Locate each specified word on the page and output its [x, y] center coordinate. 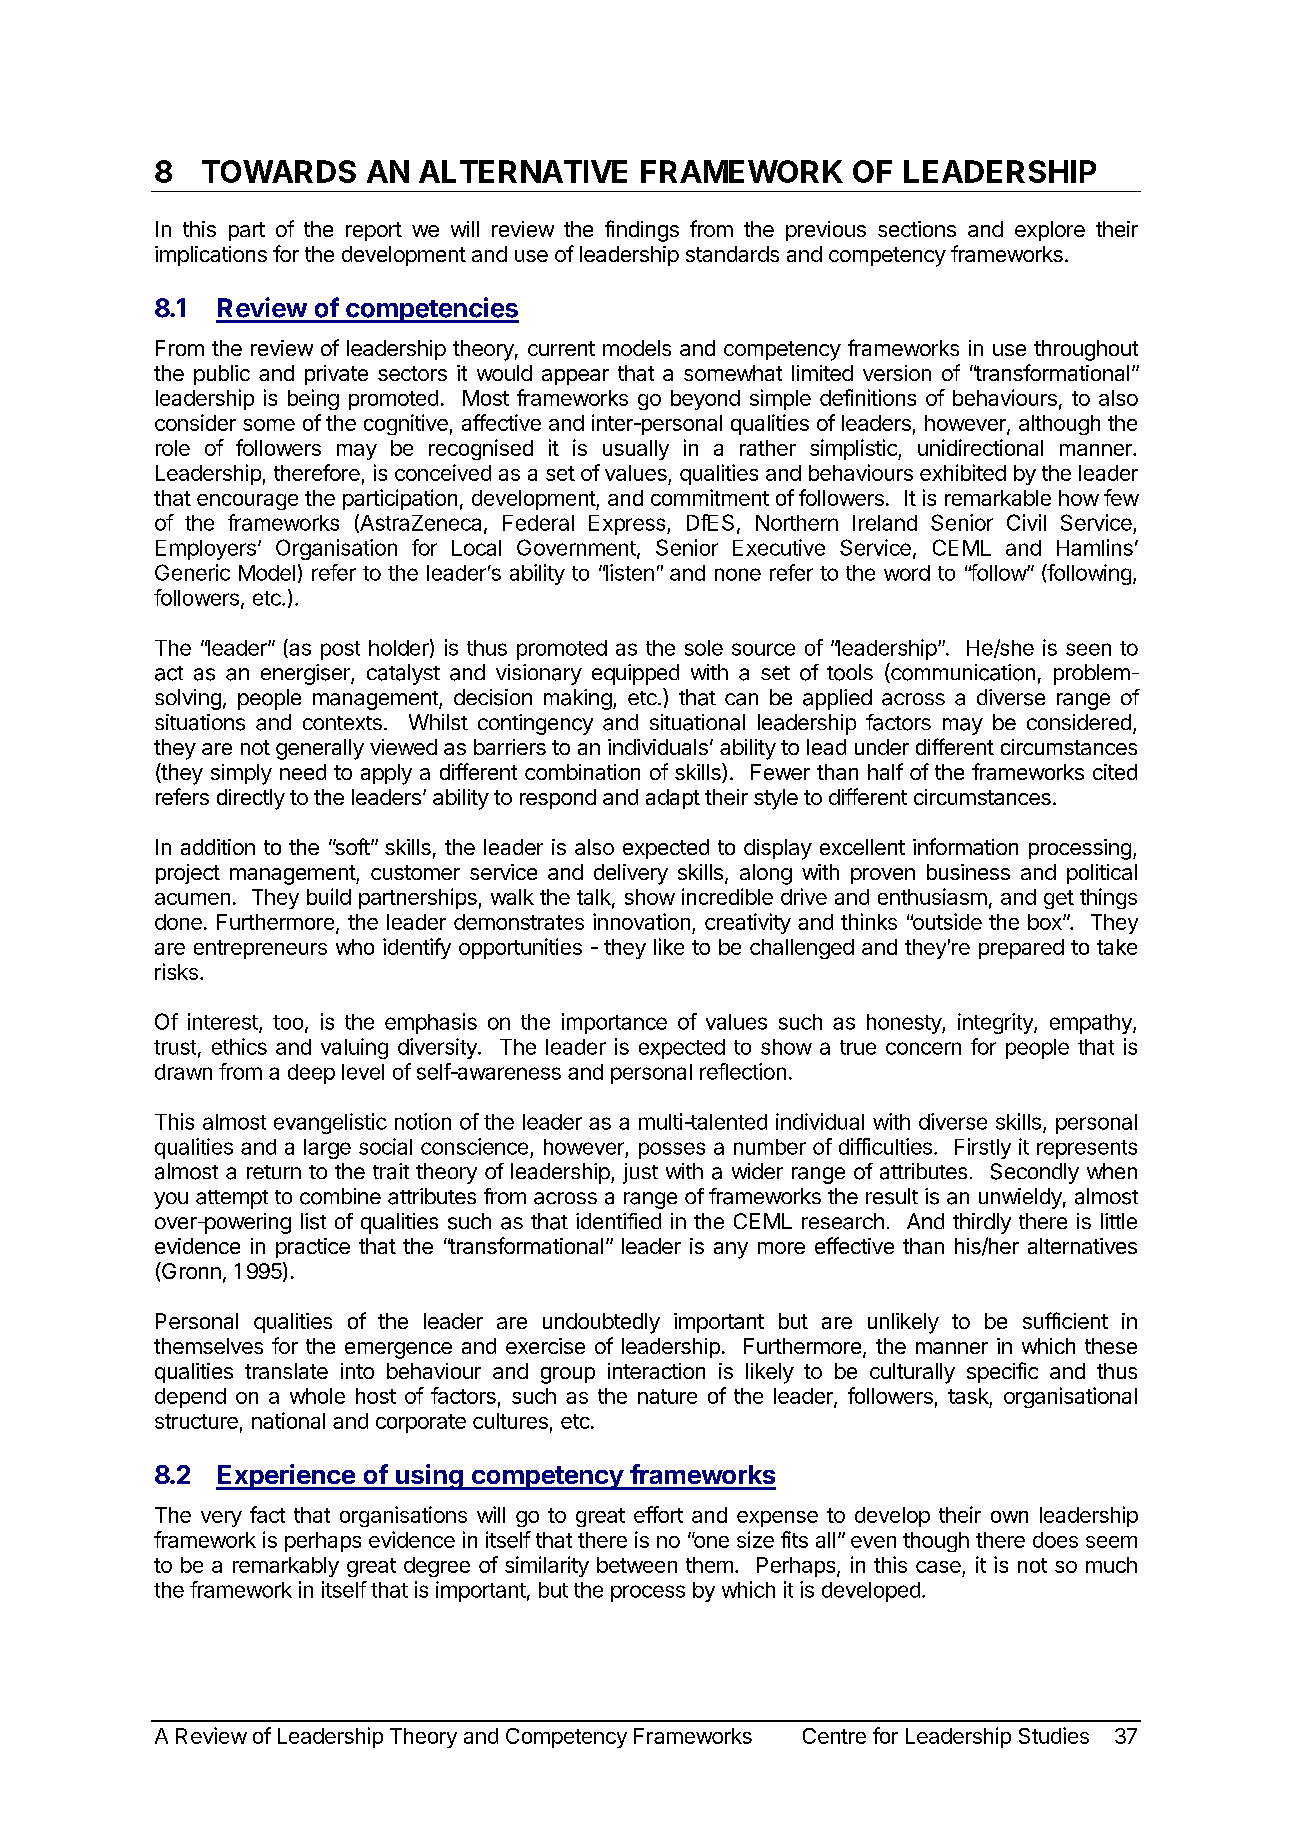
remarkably [286, 1567]
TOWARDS [279, 171]
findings [642, 231]
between [637, 1565]
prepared [1021, 949]
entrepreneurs [260, 949]
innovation [641, 921]
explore [1050, 231]
